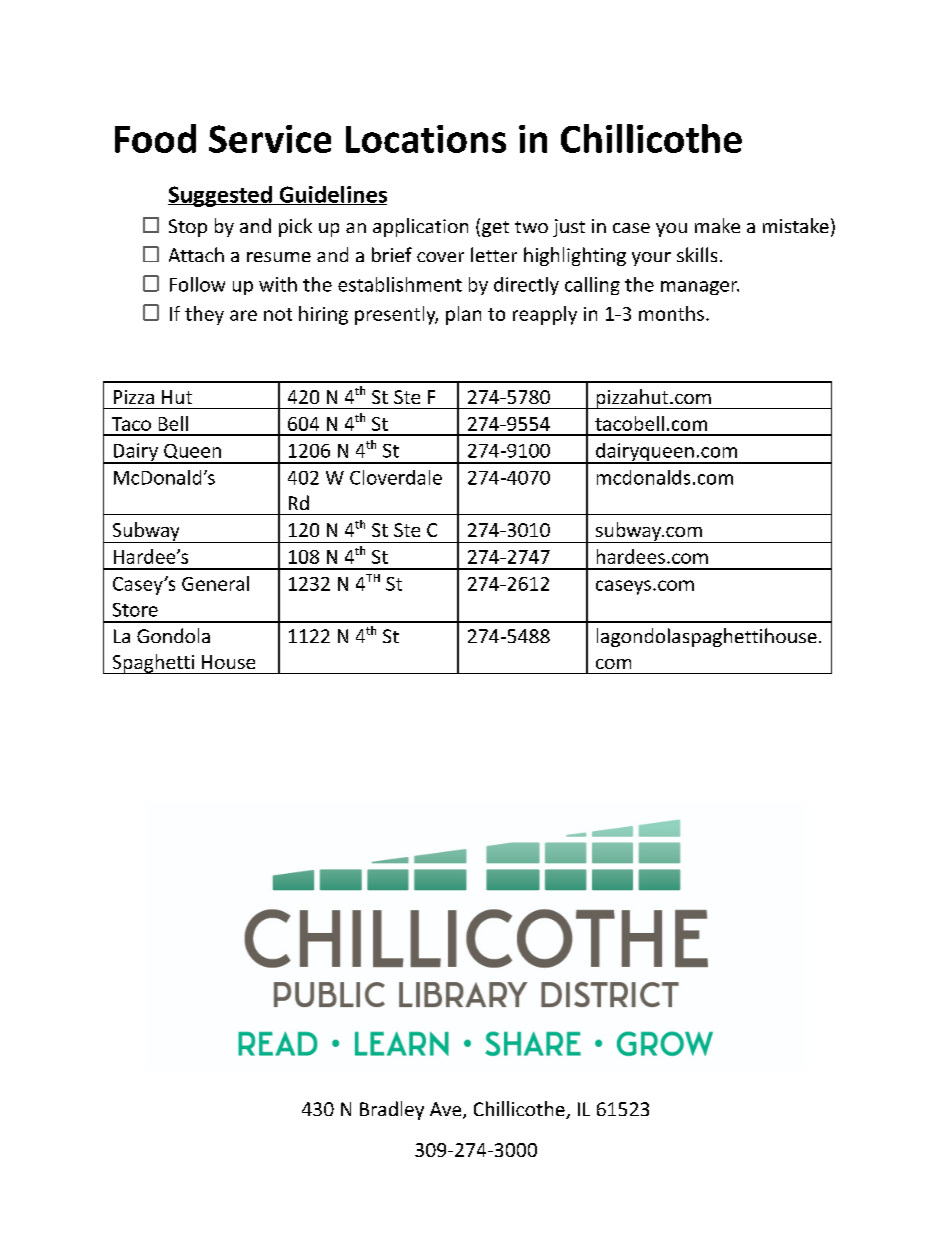  Describe the element at coordinates (717, 225) in the document. I see `make` at that location.
